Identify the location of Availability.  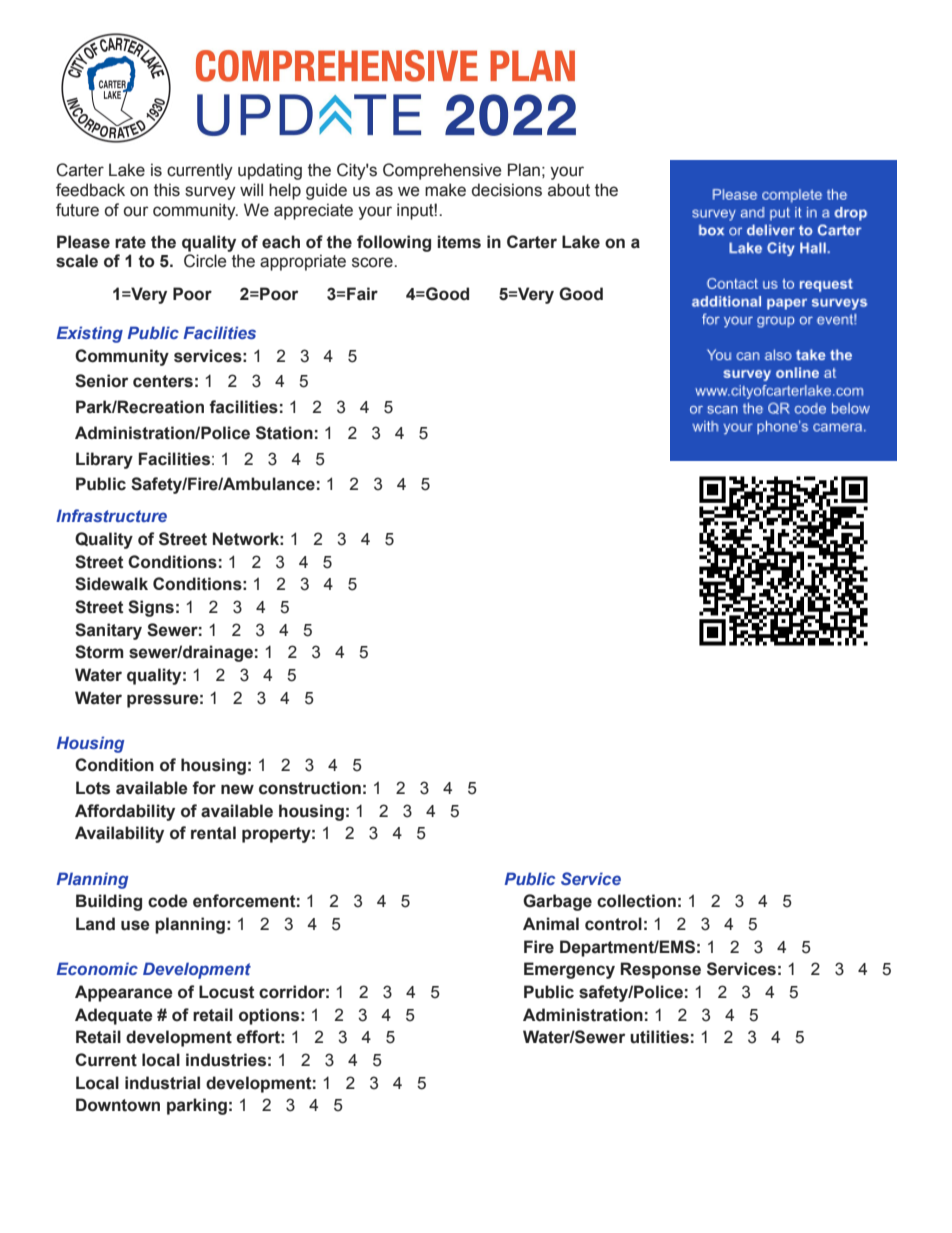
(119, 834).
